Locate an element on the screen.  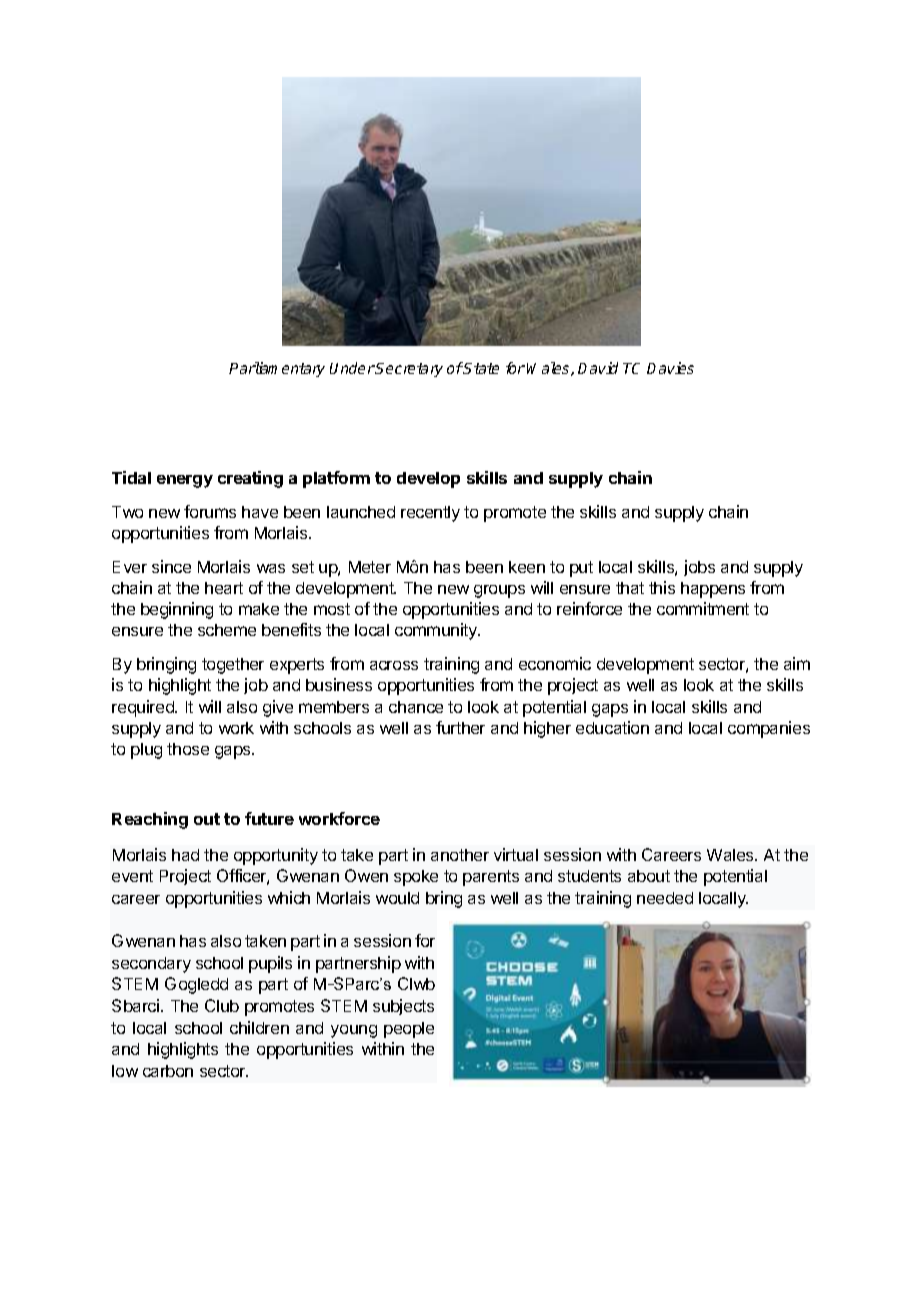
community is located at coordinates (437, 631).
